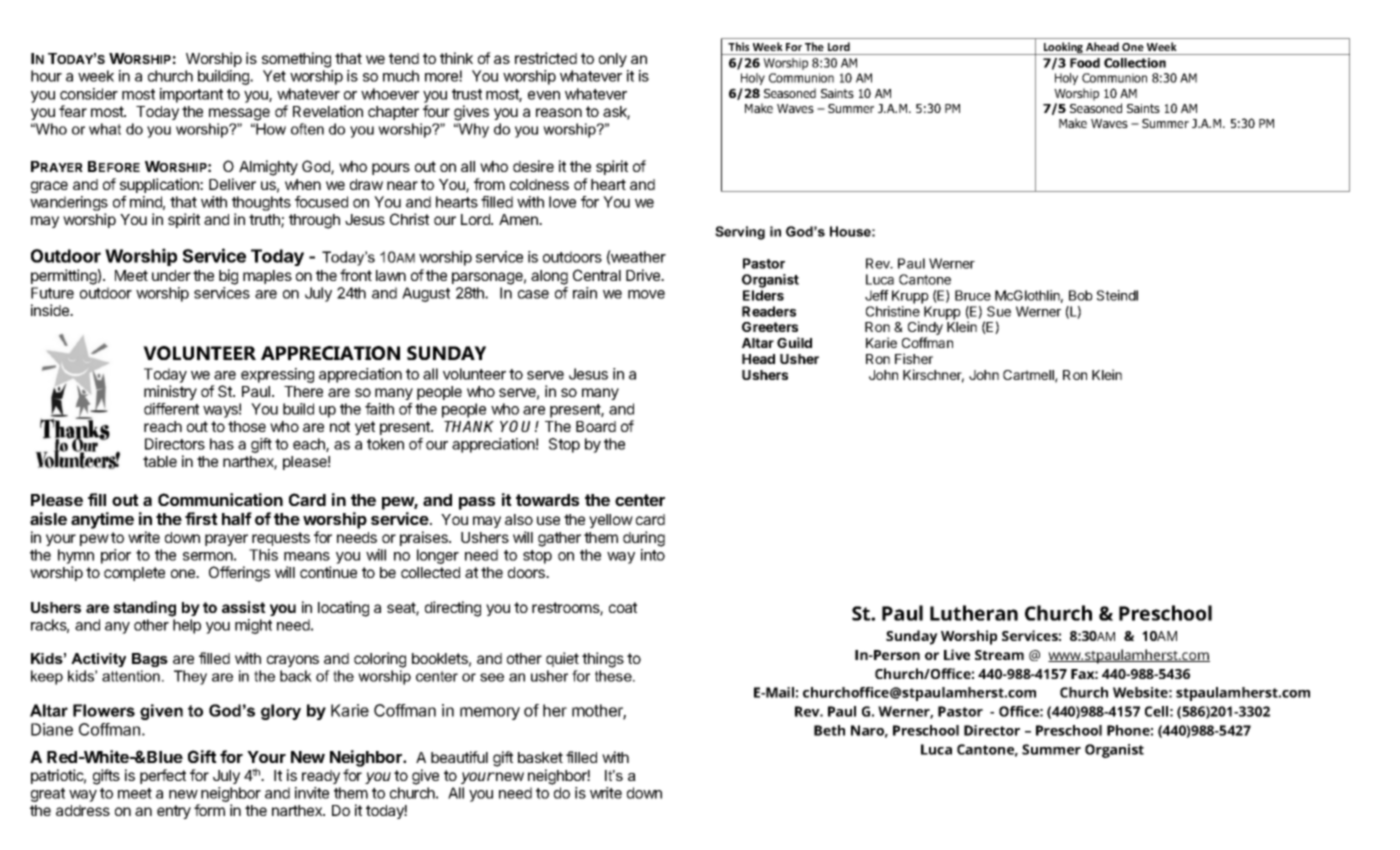 The width and height of the page is (1400, 850). I want to click on Board, so click(596, 426).
